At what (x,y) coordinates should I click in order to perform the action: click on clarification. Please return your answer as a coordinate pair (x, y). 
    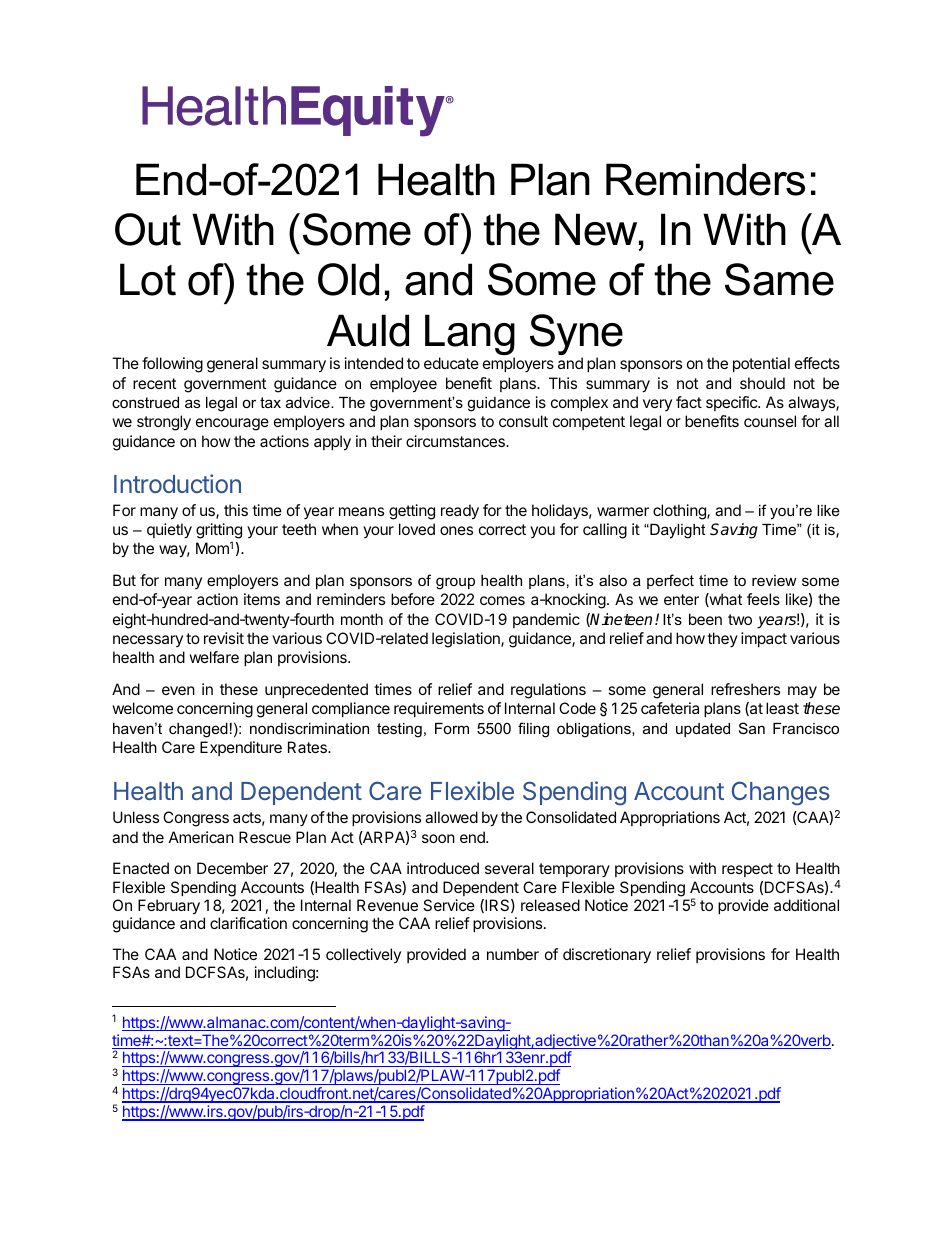
    Looking at the image, I should click on (248, 923).
